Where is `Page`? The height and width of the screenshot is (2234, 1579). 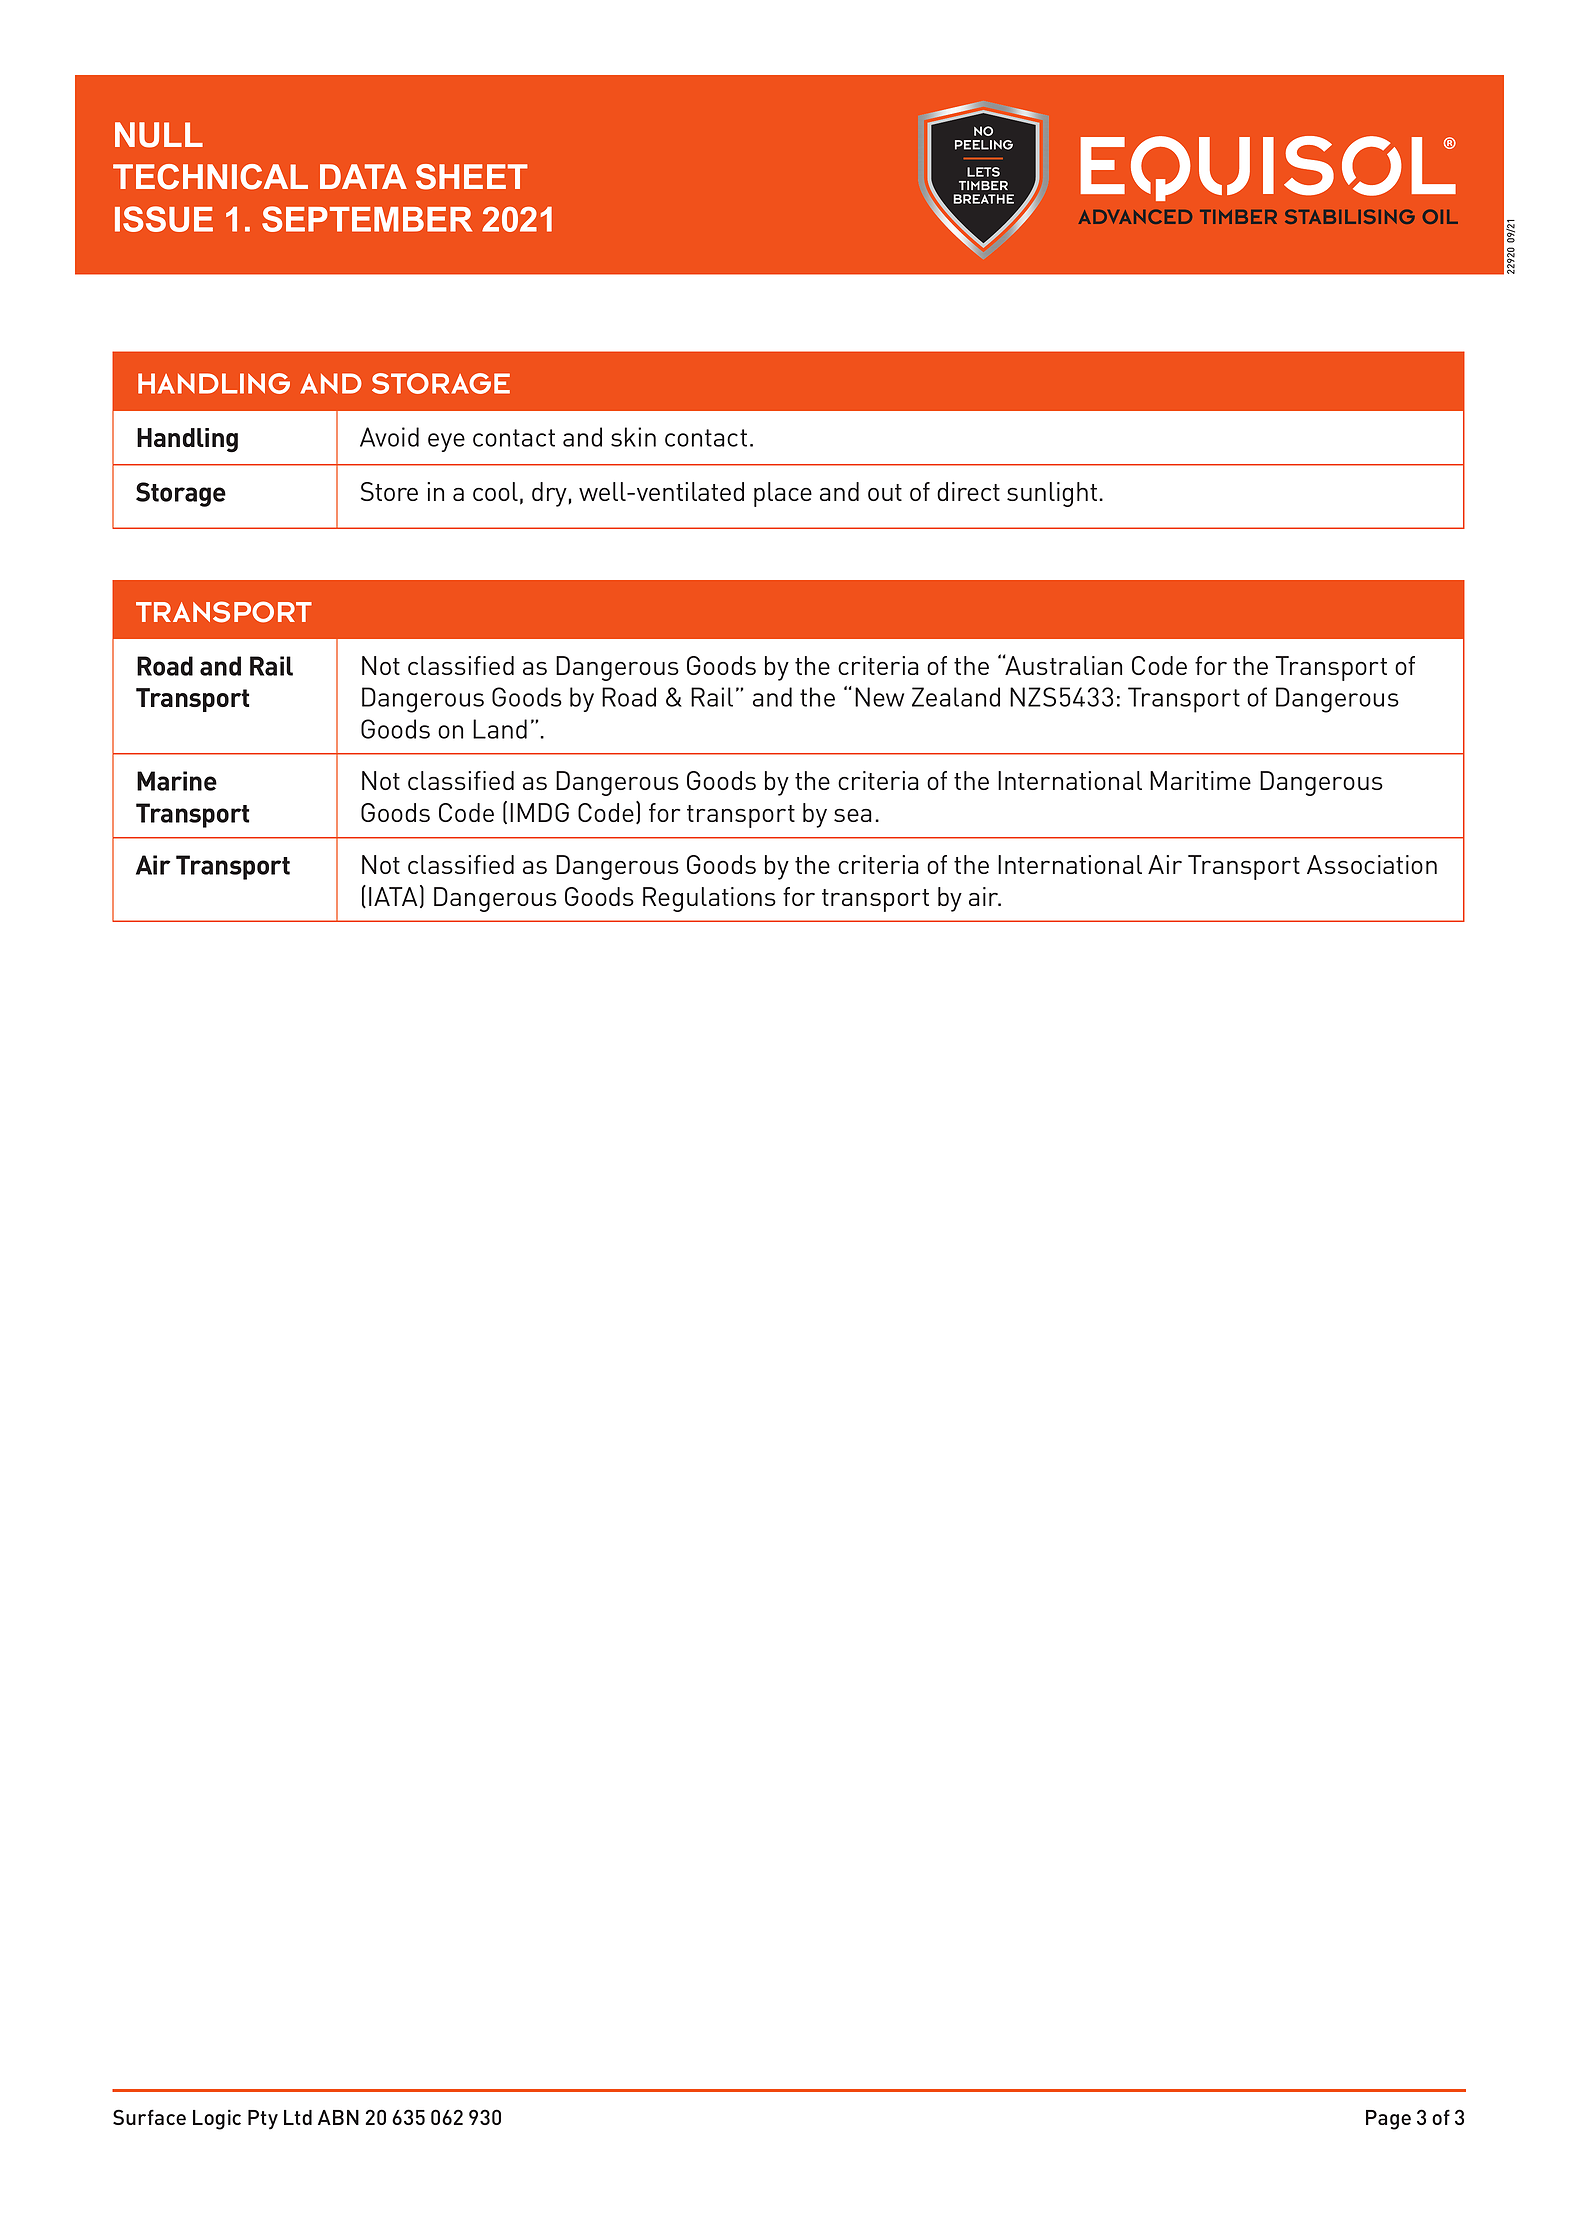 Page is located at coordinates (1388, 2120).
